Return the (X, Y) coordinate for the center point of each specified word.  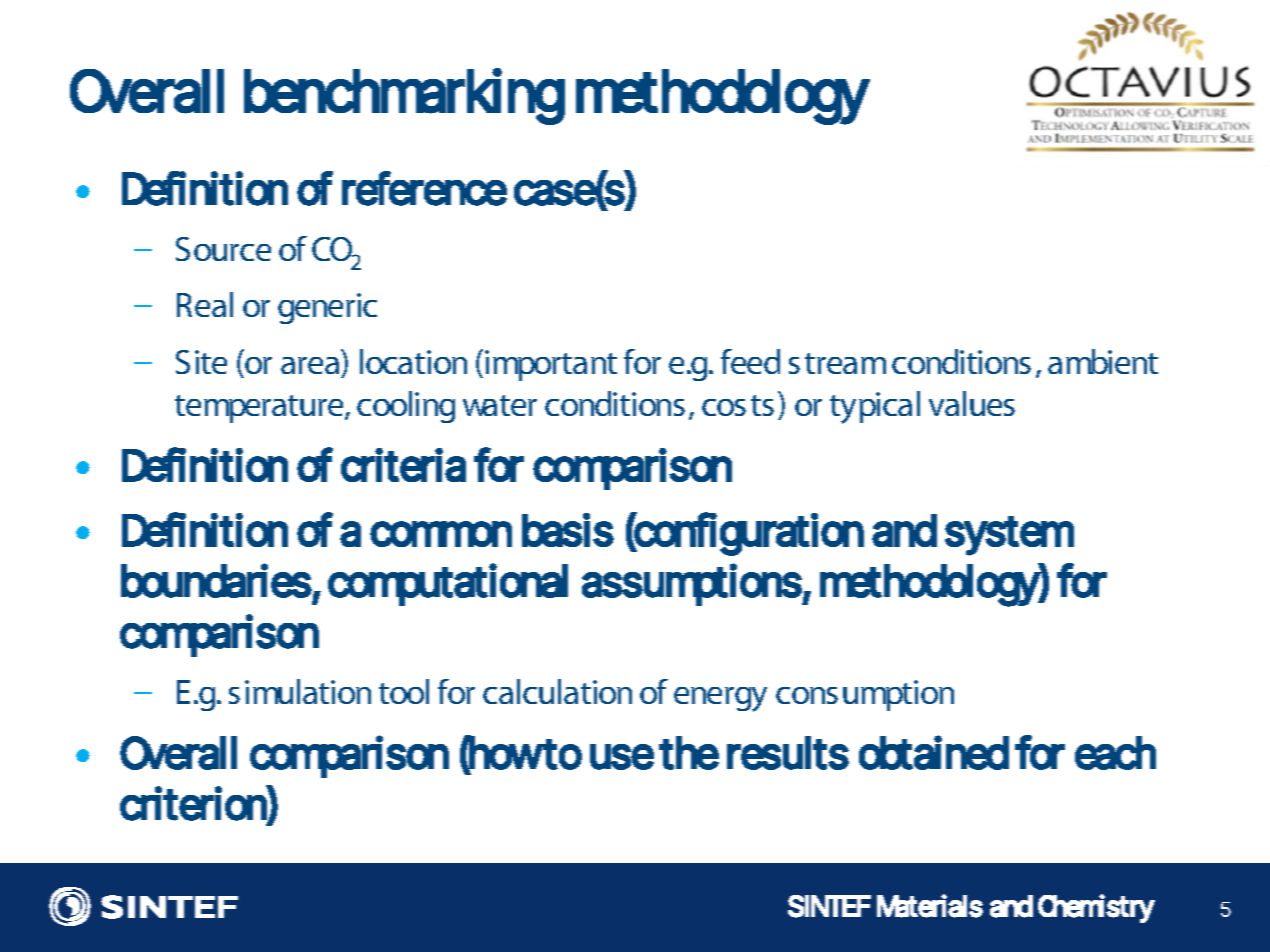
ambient (1103, 361)
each (1115, 753)
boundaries (216, 581)
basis (568, 530)
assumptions (692, 585)
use (622, 757)
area (310, 365)
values (972, 403)
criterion (194, 803)
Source (223, 249)
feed (750, 361)
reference (424, 188)
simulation (300, 691)
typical (875, 407)
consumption (865, 695)
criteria (403, 465)
